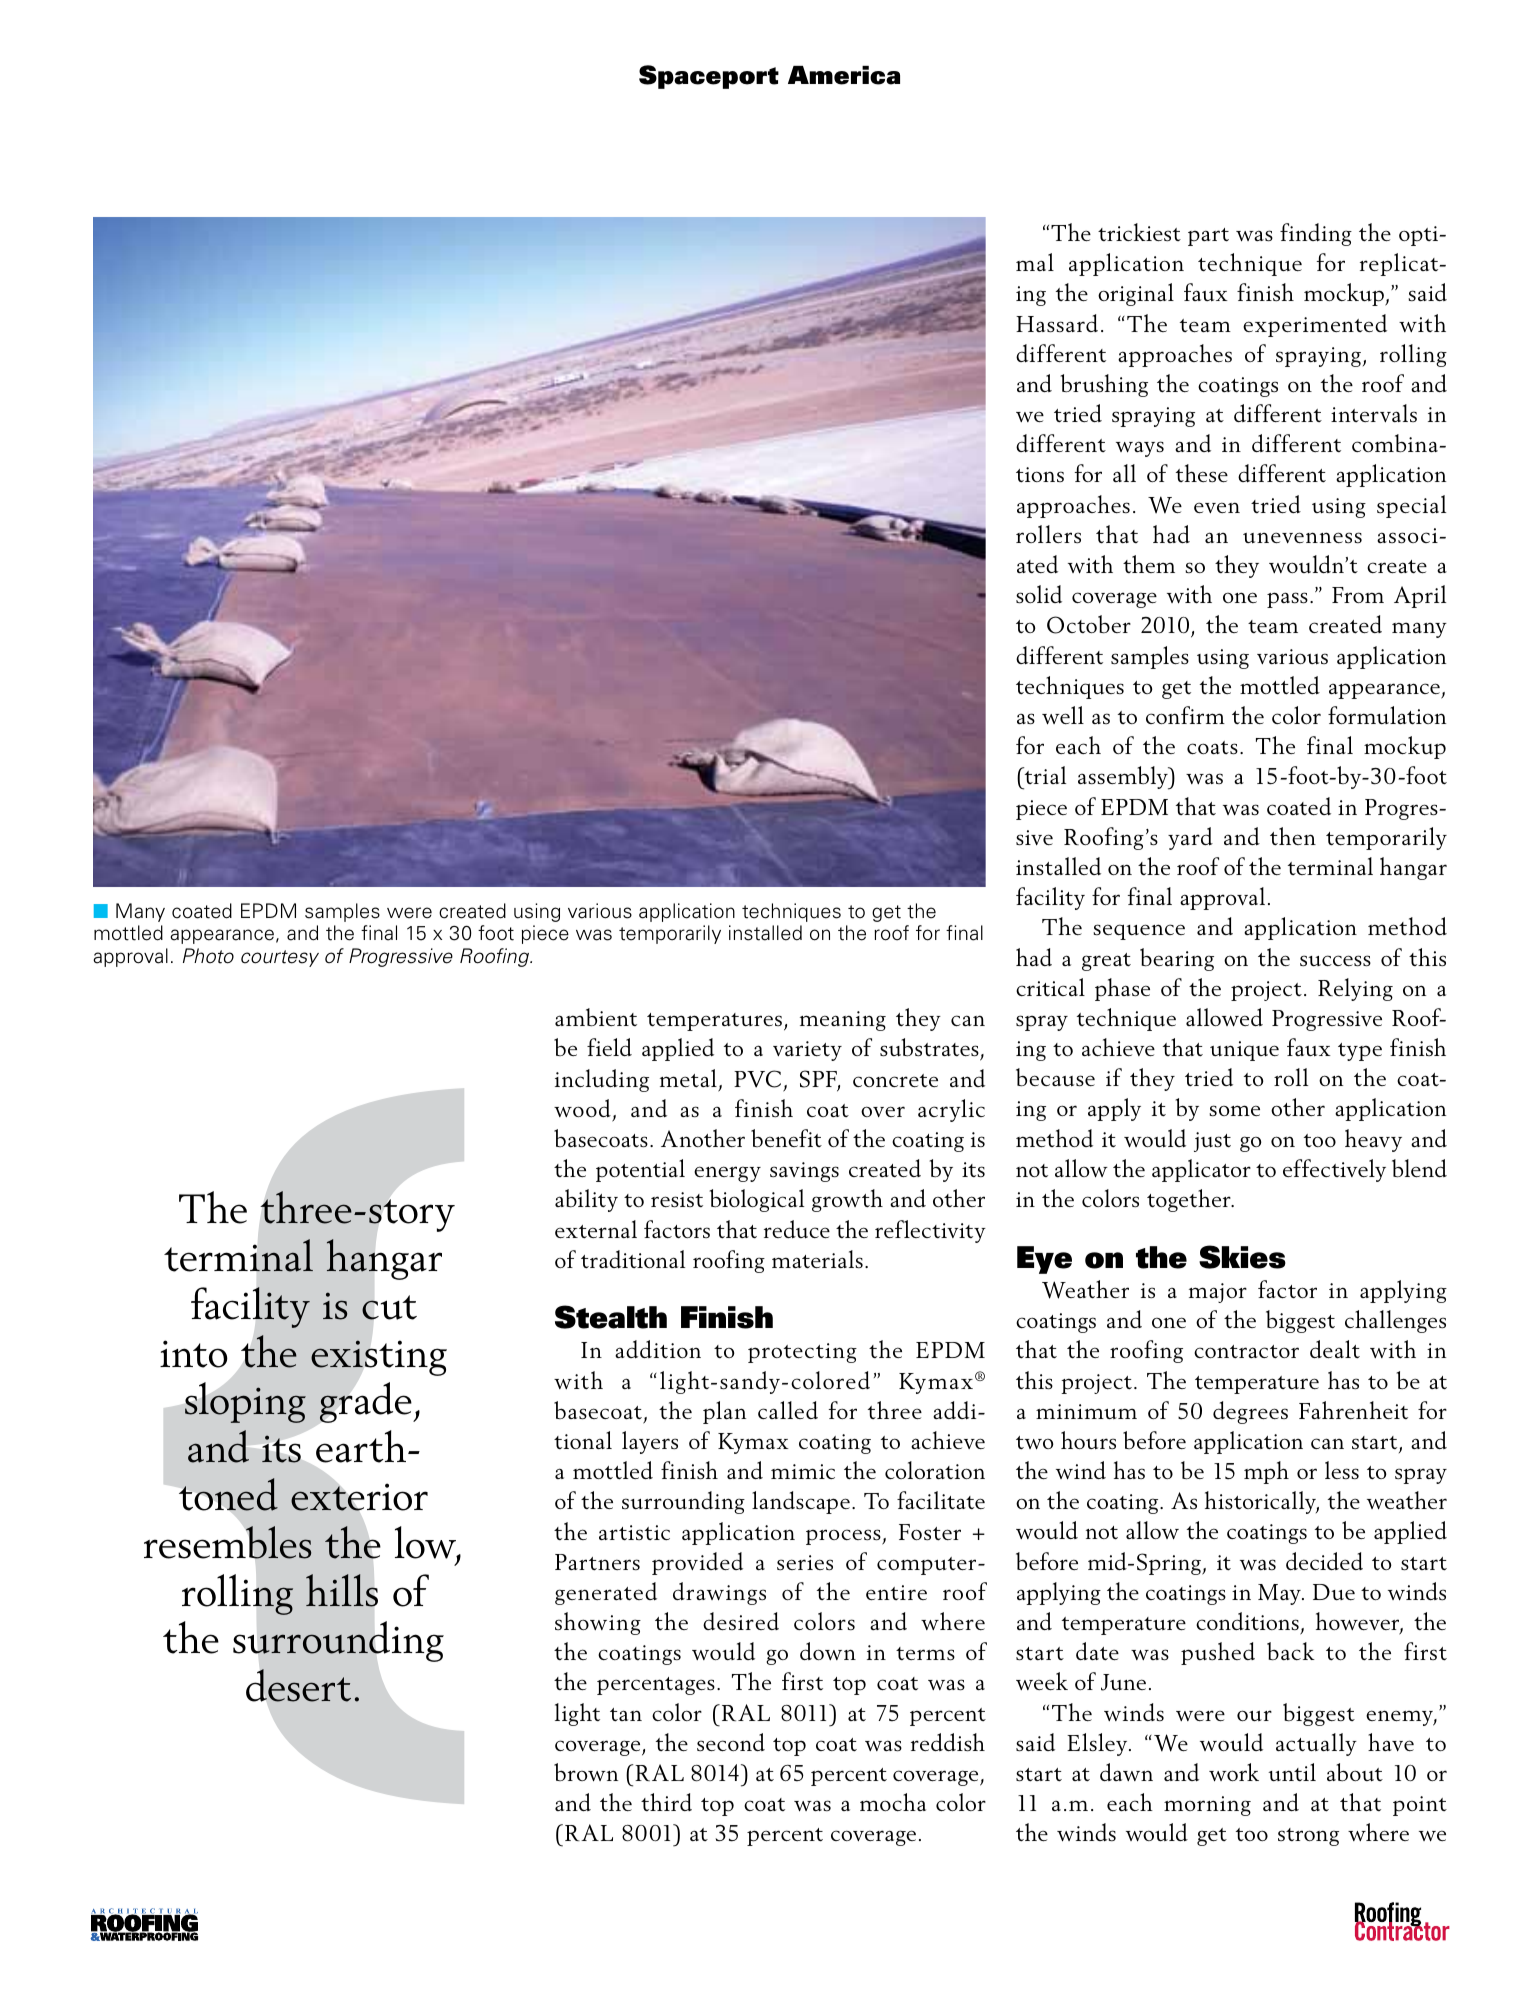 The height and width of the screenshot is (1993, 1540). I want to click on America, so click(844, 75).
